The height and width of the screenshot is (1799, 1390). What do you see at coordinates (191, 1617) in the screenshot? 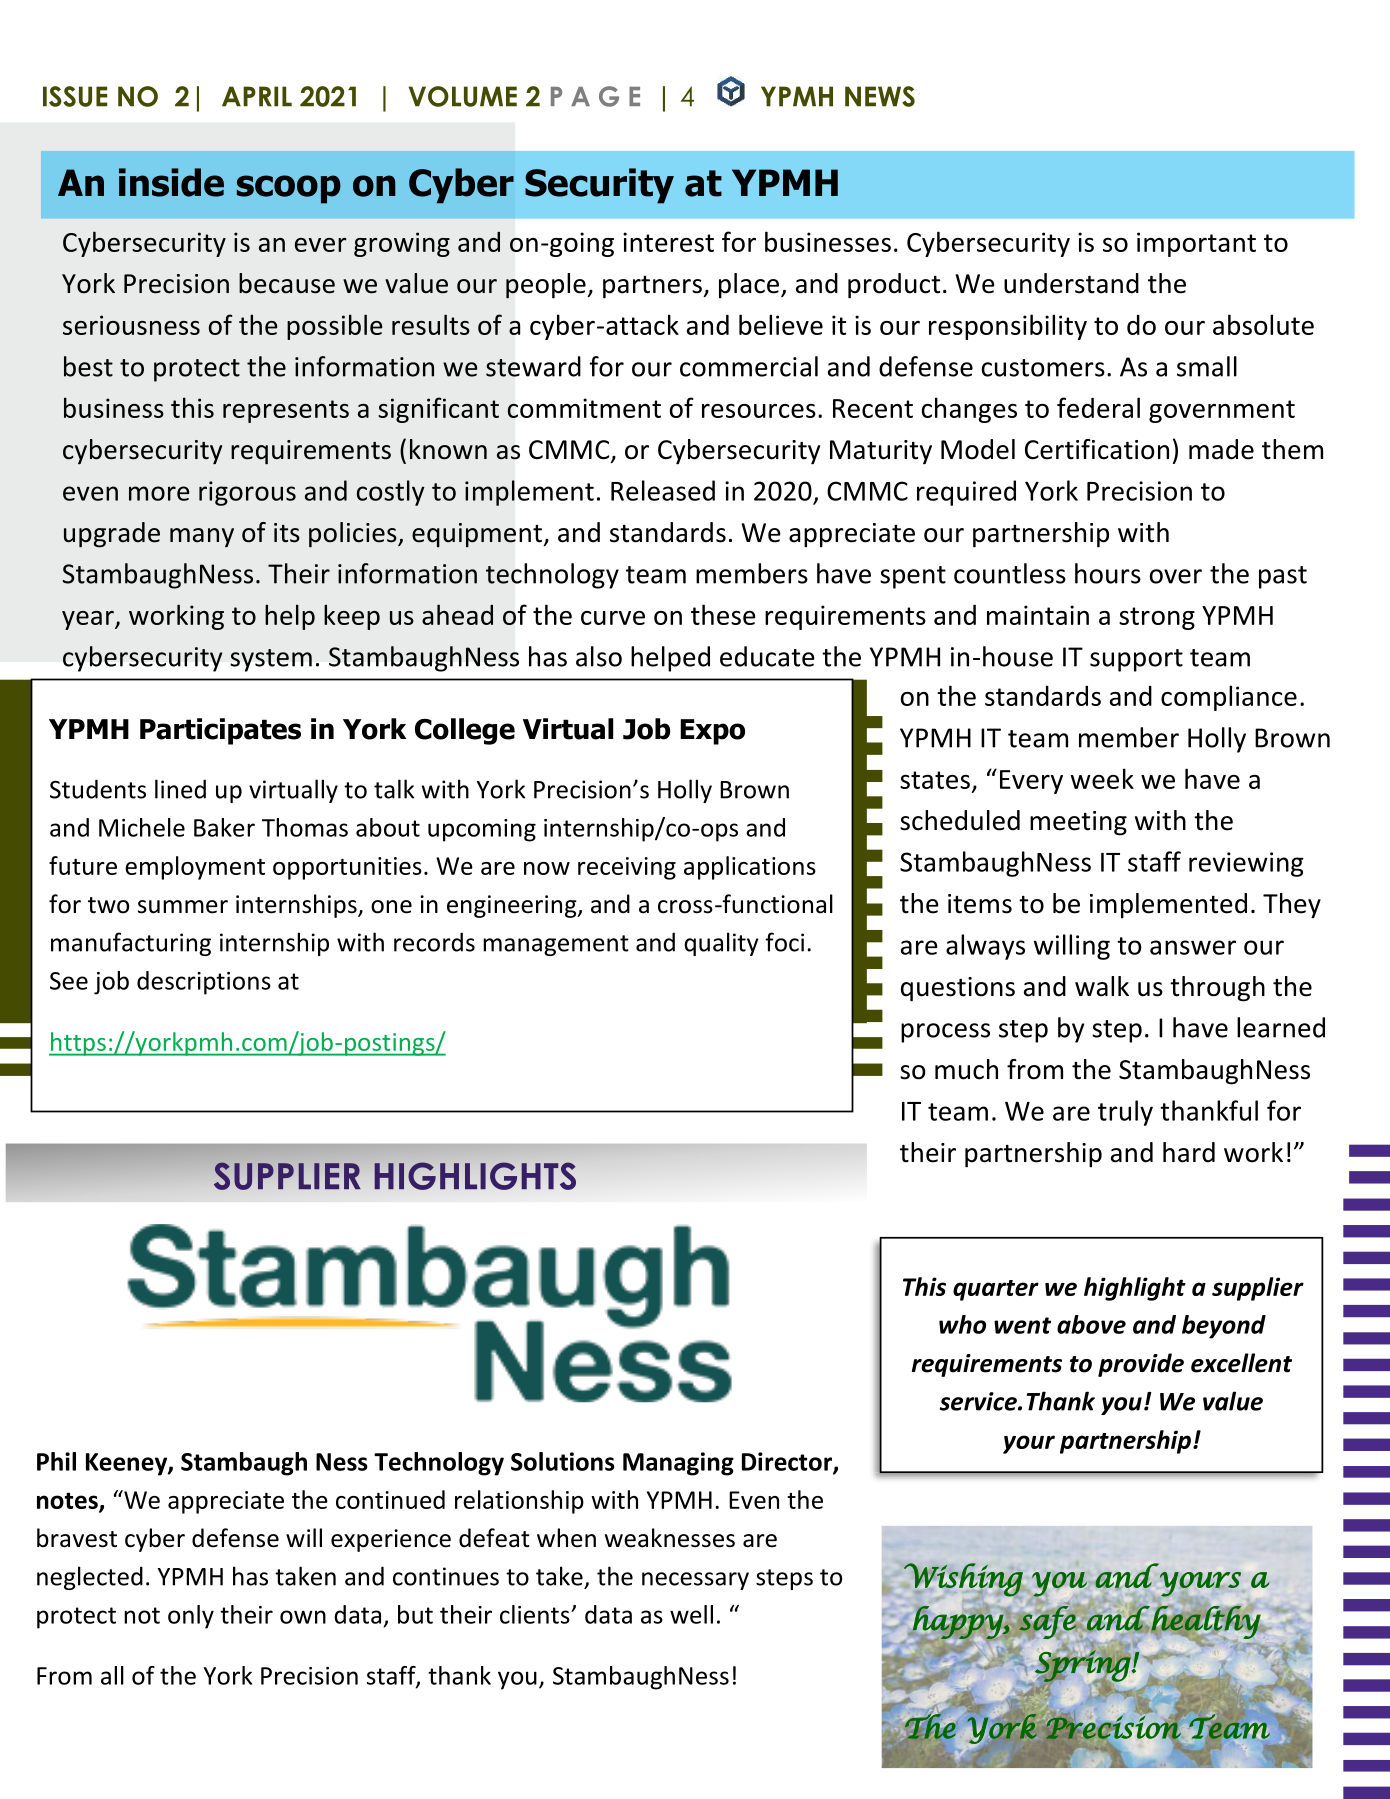
I see `only` at bounding box center [191, 1617].
